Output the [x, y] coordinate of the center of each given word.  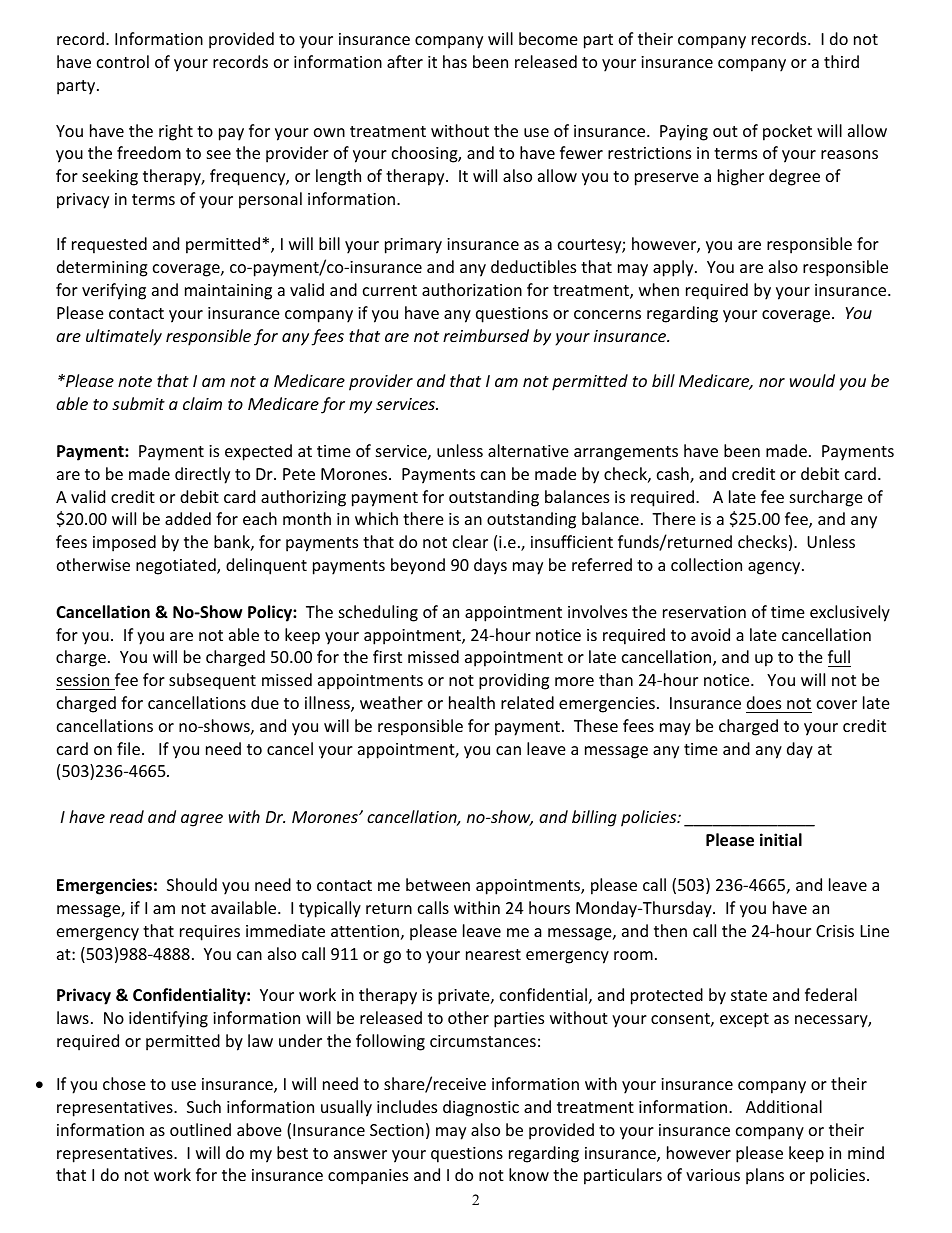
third [841, 61]
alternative [528, 450]
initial [781, 839]
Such [204, 1106]
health [472, 702]
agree [202, 820]
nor [772, 382]
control [123, 61]
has [455, 61]
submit [138, 403]
